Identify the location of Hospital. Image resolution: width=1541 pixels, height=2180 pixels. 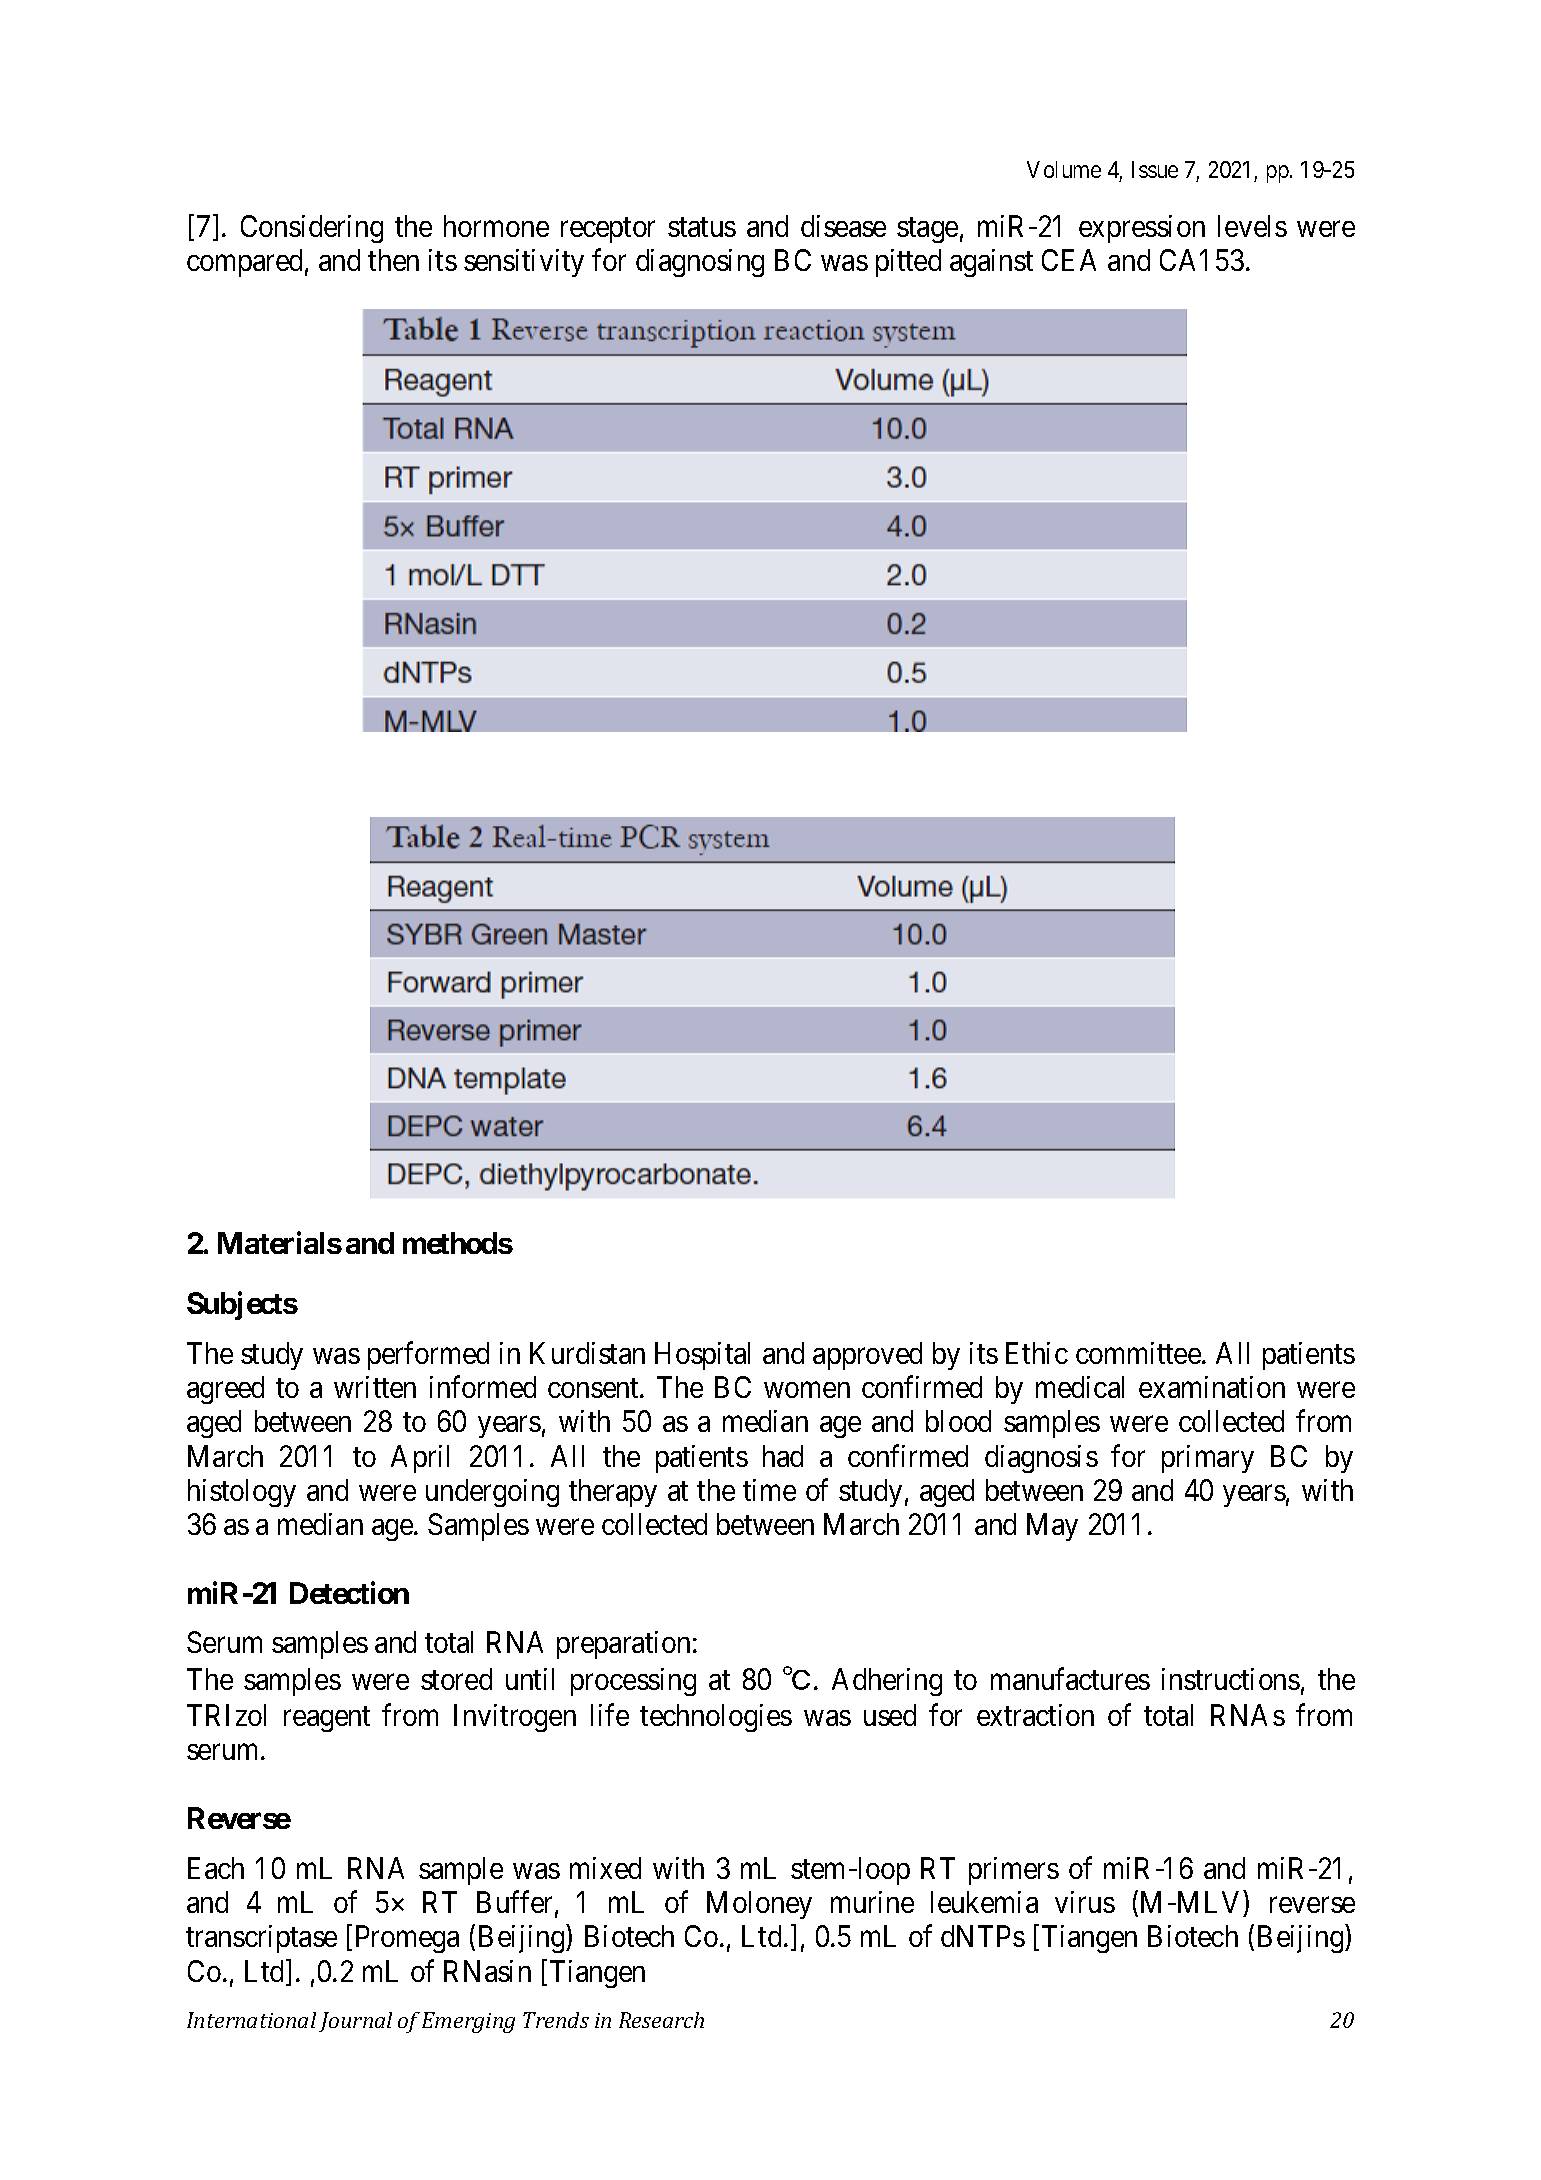
(702, 1356).
